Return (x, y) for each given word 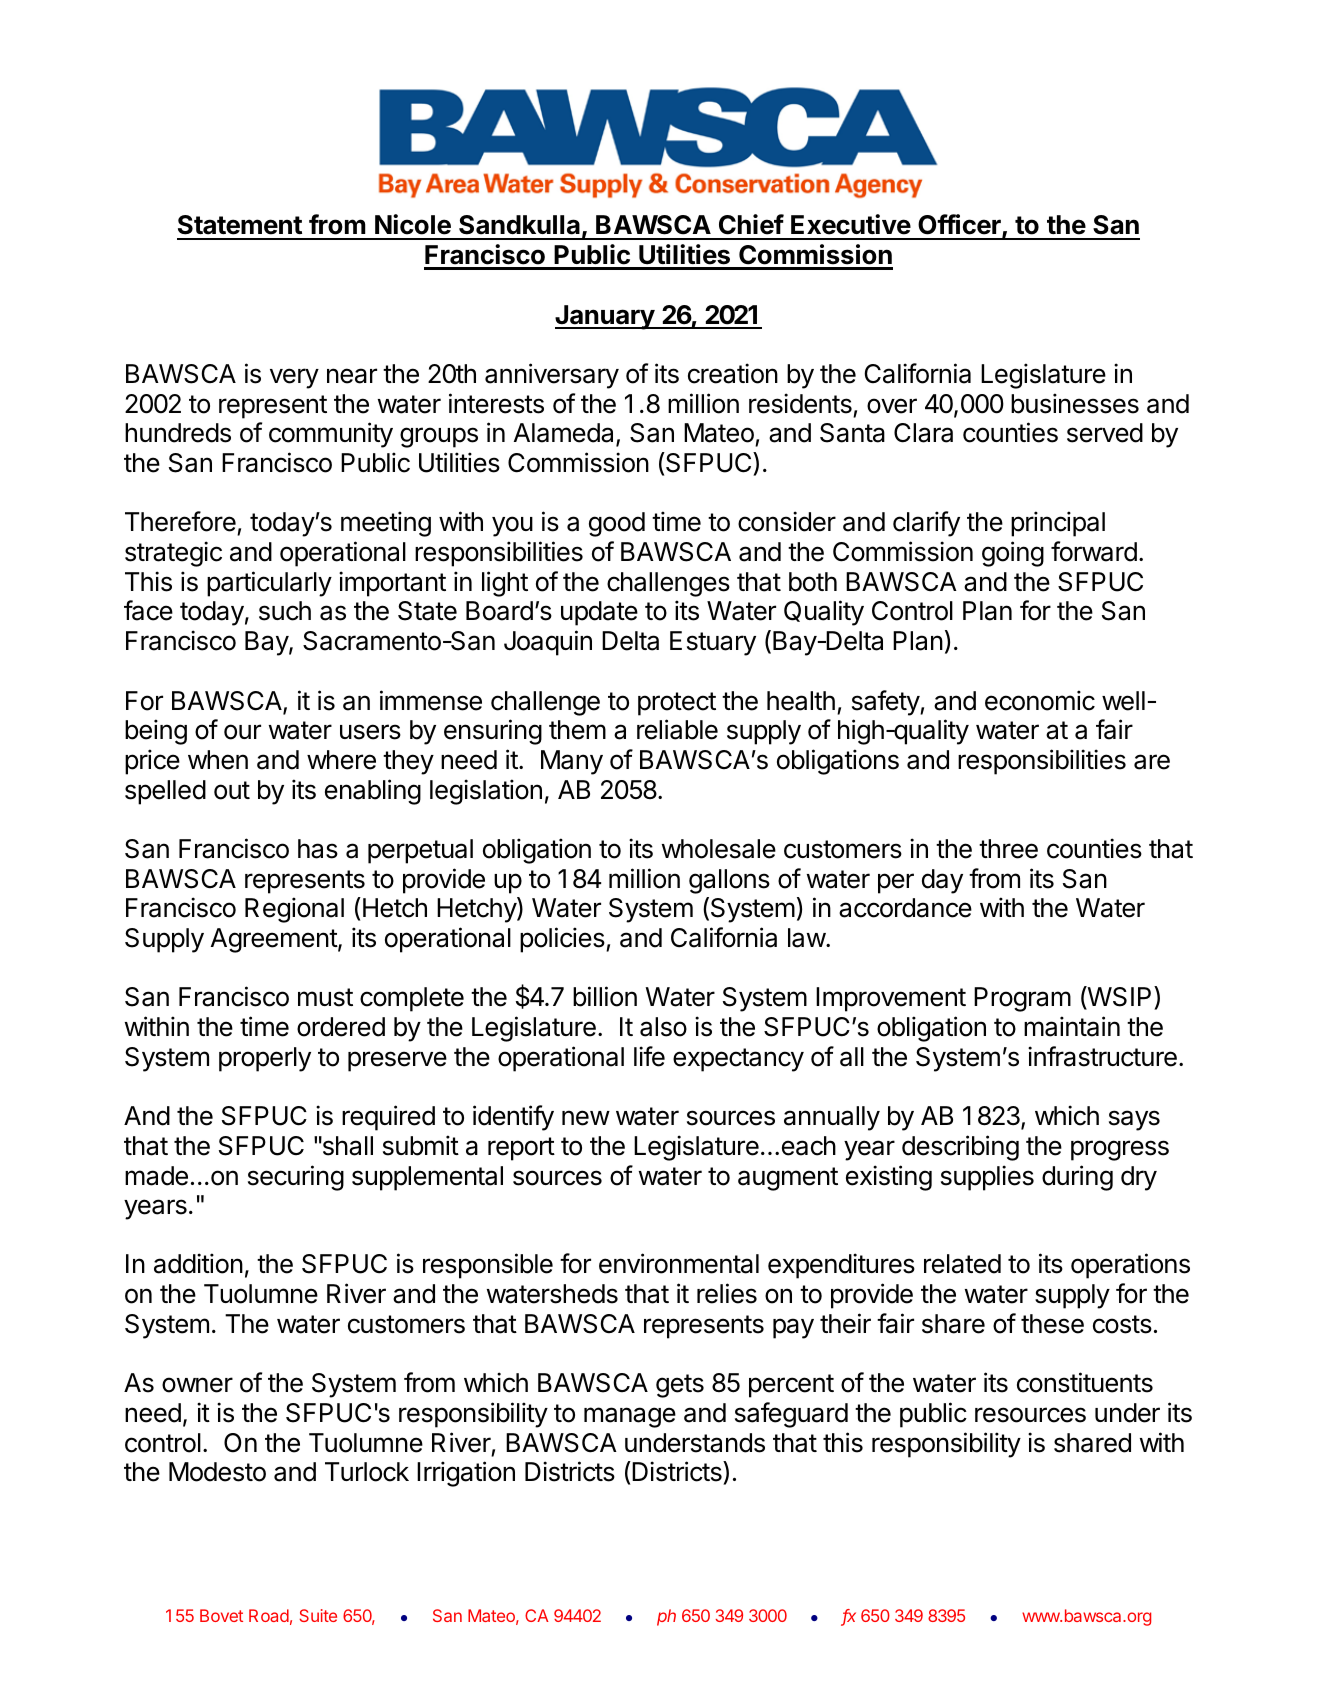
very (294, 378)
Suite (318, 1615)
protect (677, 704)
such (285, 611)
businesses (1075, 403)
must (325, 997)
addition (198, 1263)
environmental (679, 1263)
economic (1040, 700)
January (605, 317)
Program (1022, 999)
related (962, 1264)
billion (605, 996)
